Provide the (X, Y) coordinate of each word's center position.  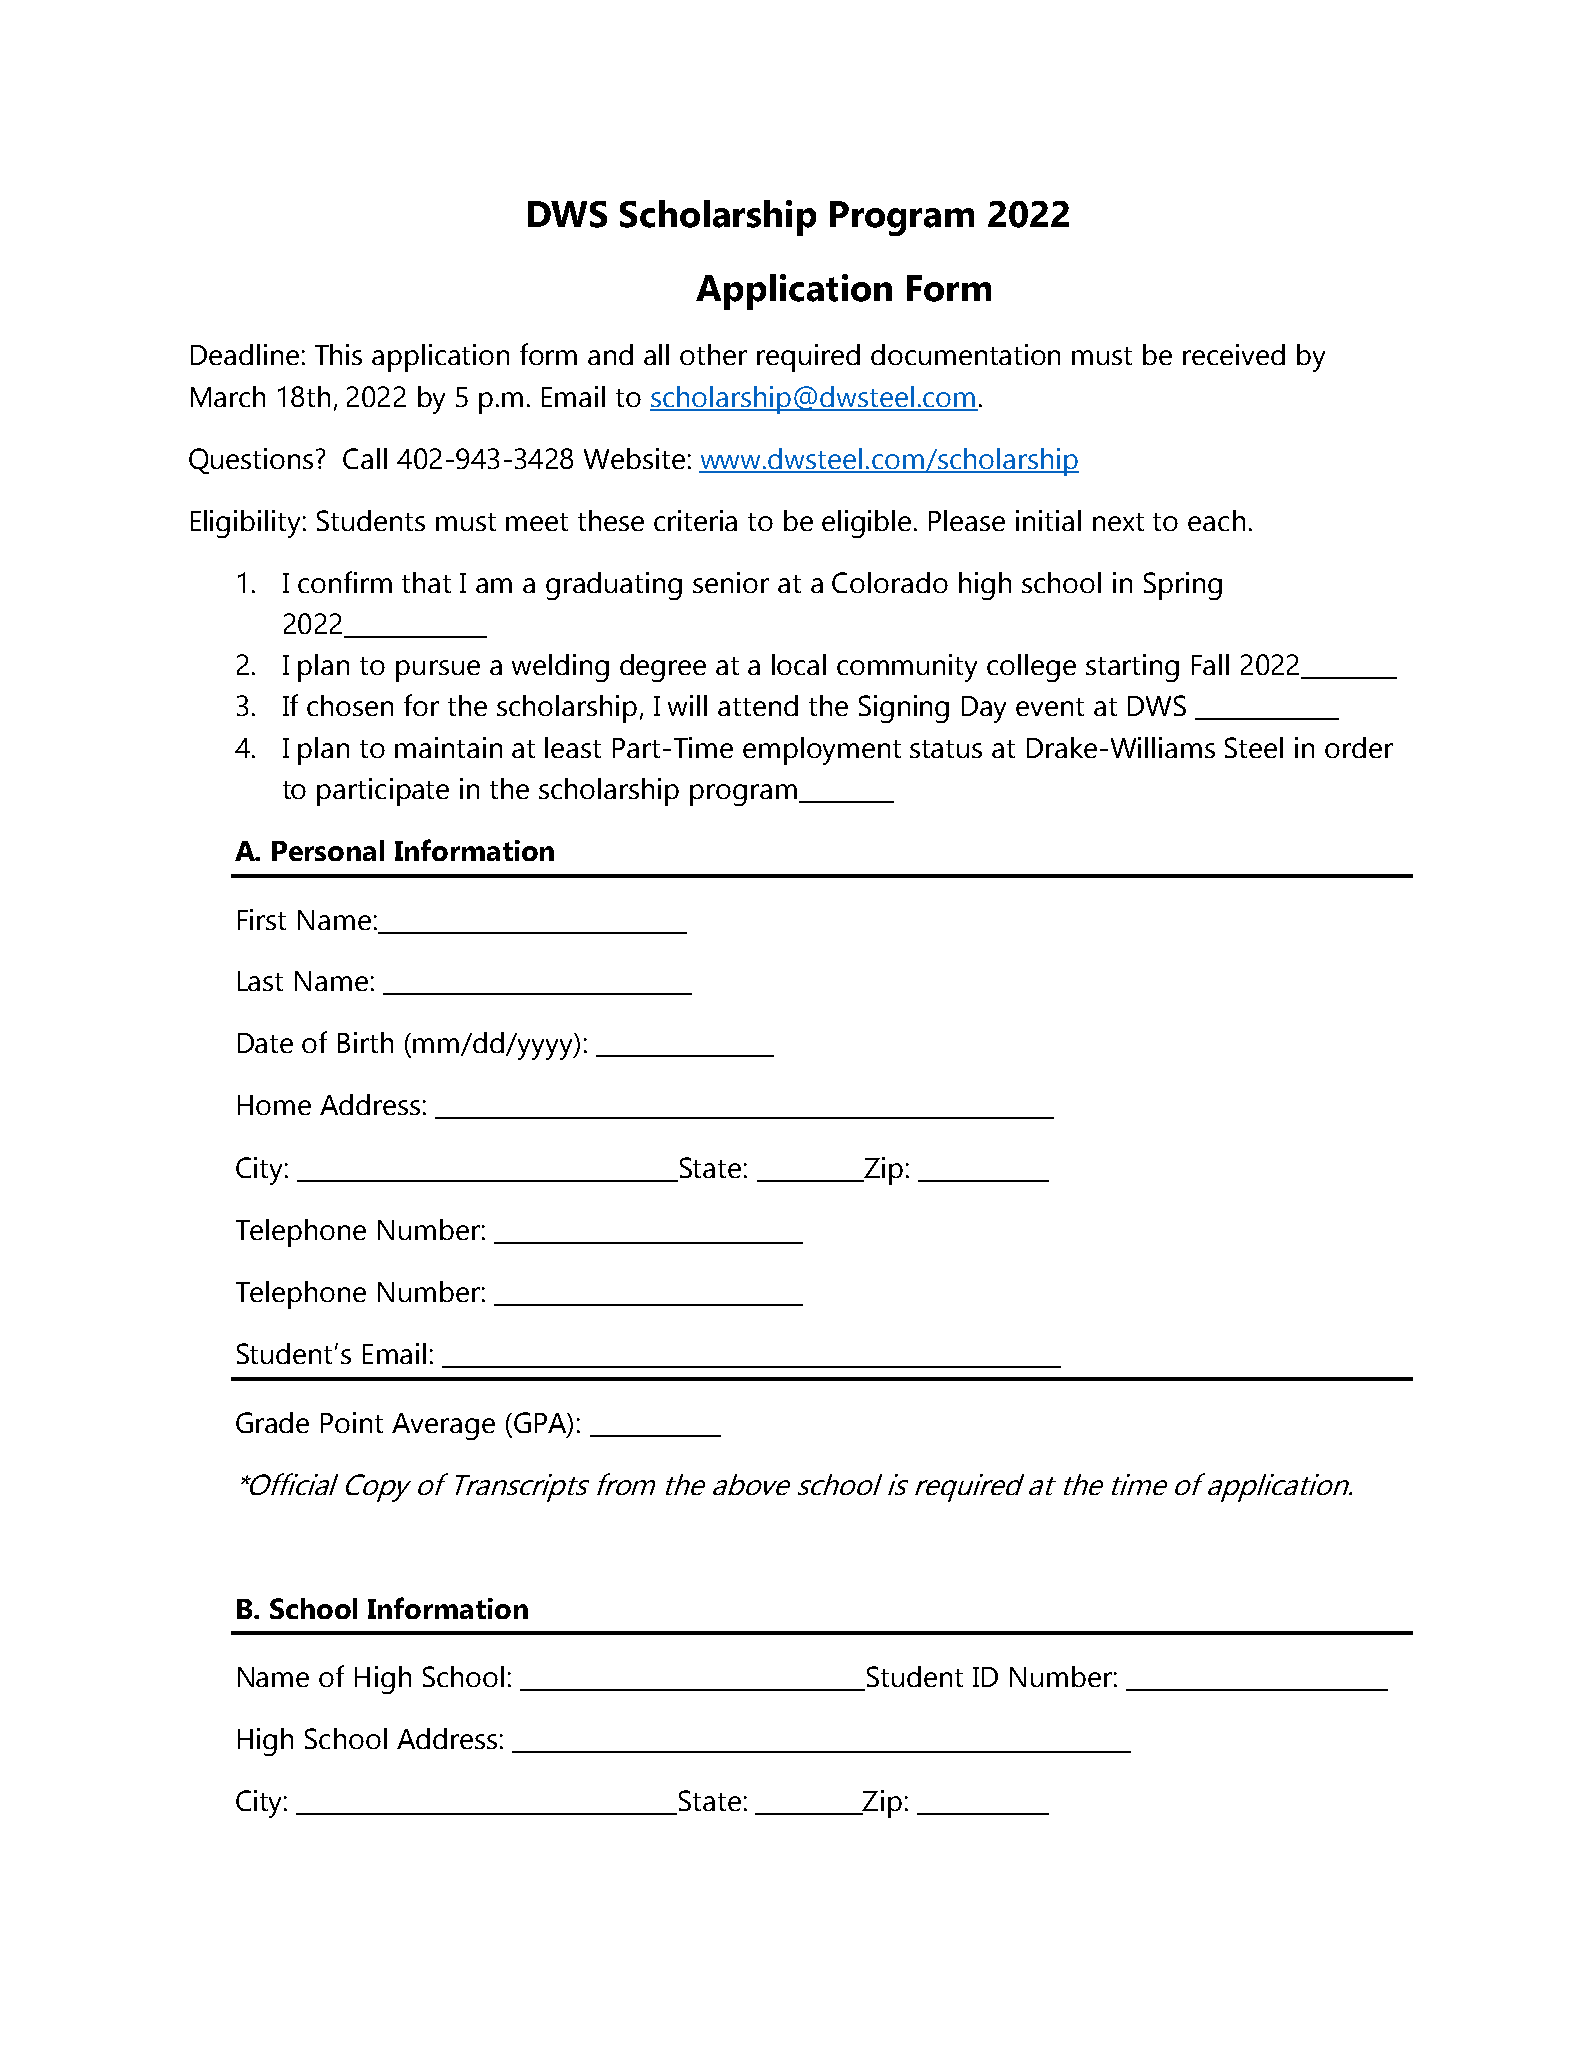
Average (443, 1426)
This (338, 354)
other (713, 354)
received (1234, 354)
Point (352, 1422)
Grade (272, 1422)
